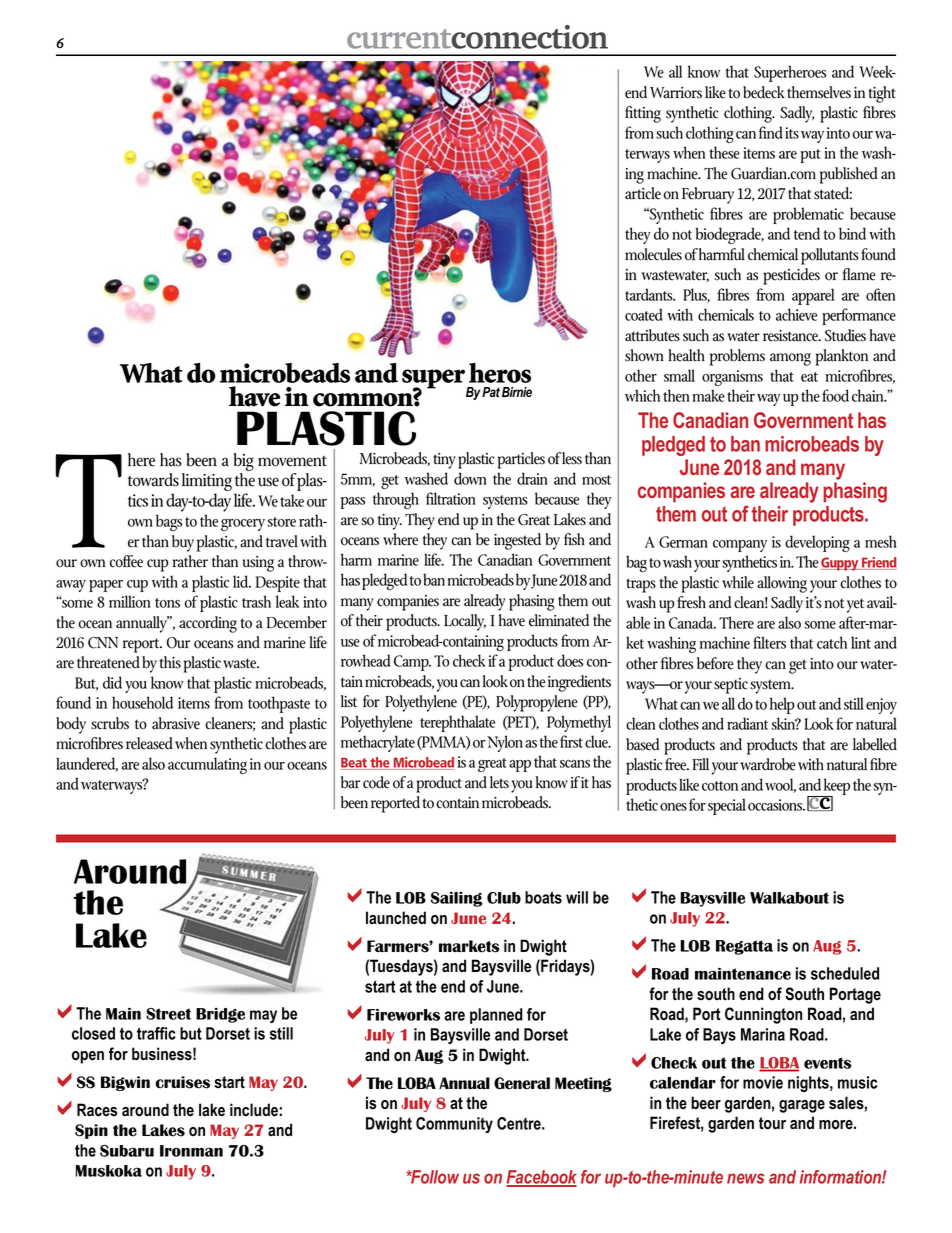 This image has width=952, height=1233. What do you see at coordinates (724, 152) in the image?
I see `these` at bounding box center [724, 152].
